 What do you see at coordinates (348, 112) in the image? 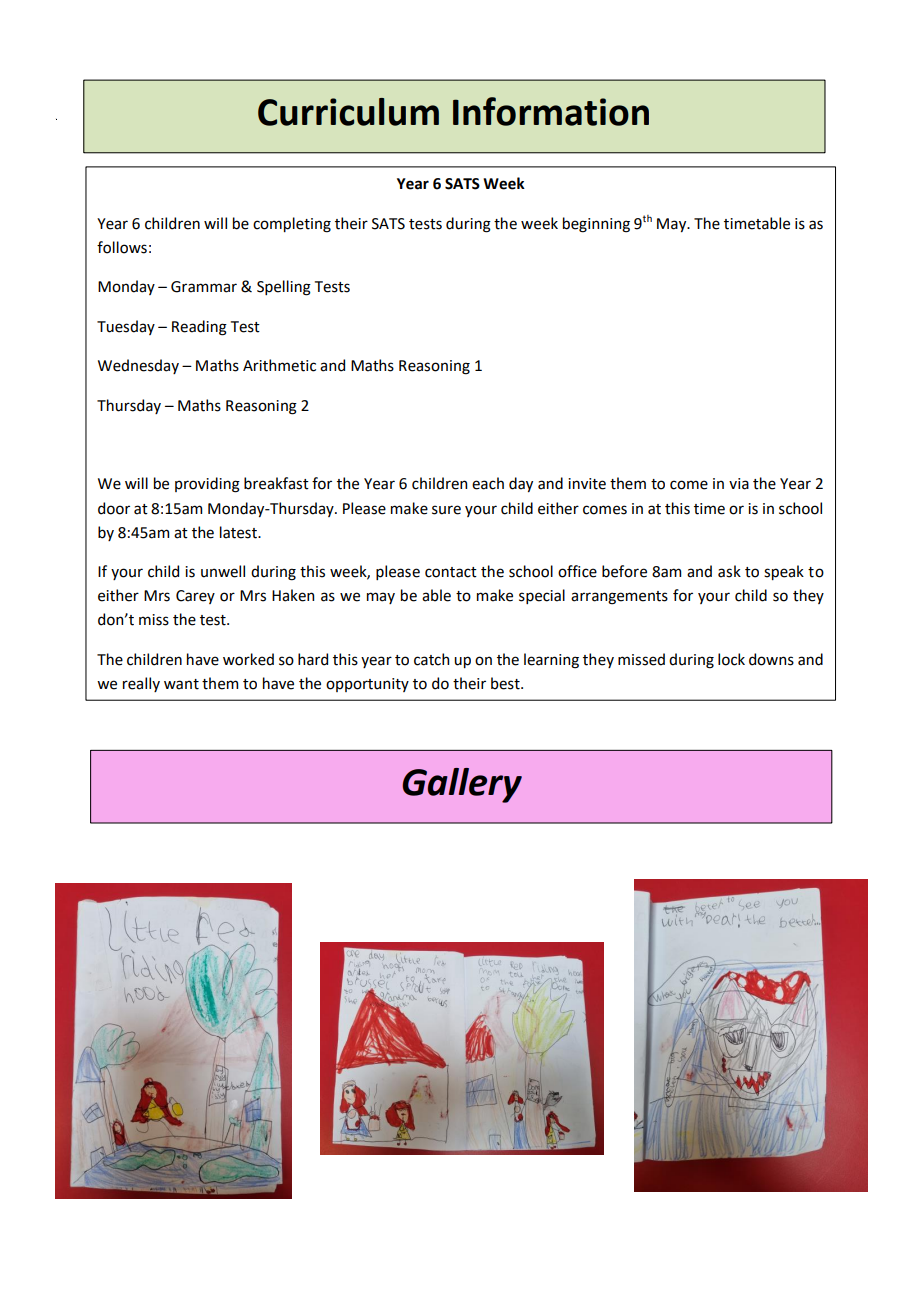
I see `Curriculum` at bounding box center [348, 112].
